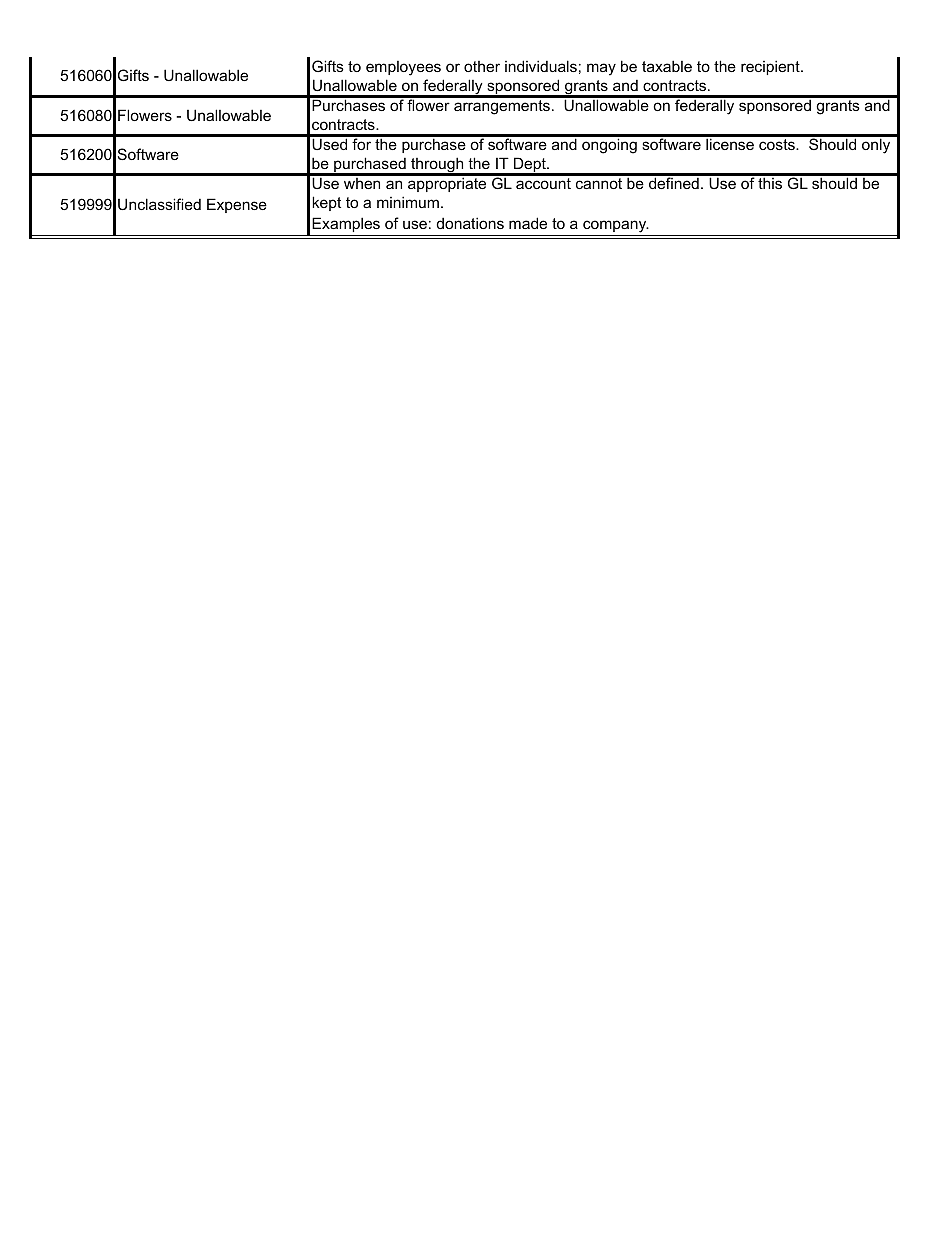 This screenshot has width=952, height=1233. I want to click on made, so click(528, 223).
